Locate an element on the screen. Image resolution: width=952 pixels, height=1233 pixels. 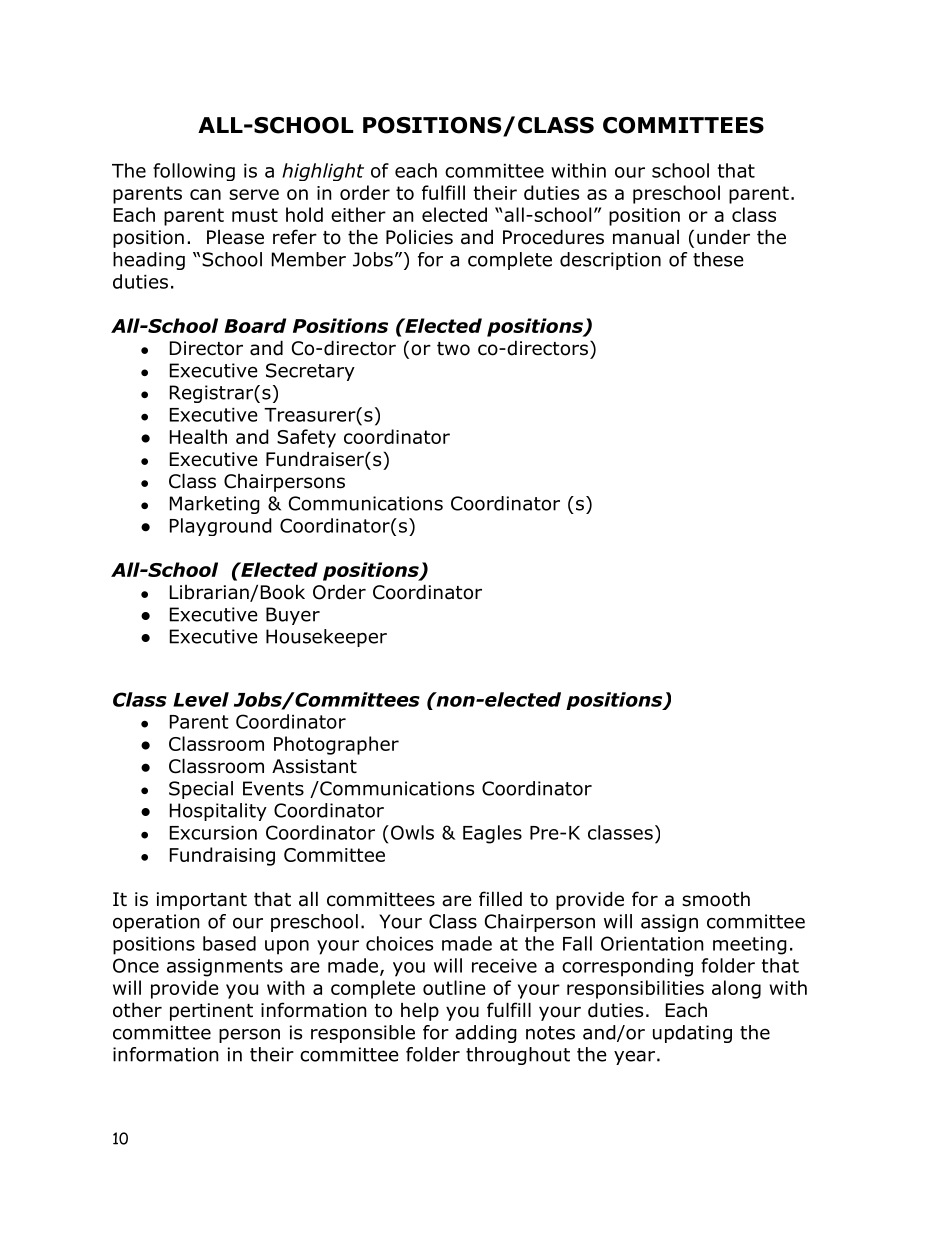
Buyer is located at coordinates (293, 616).
